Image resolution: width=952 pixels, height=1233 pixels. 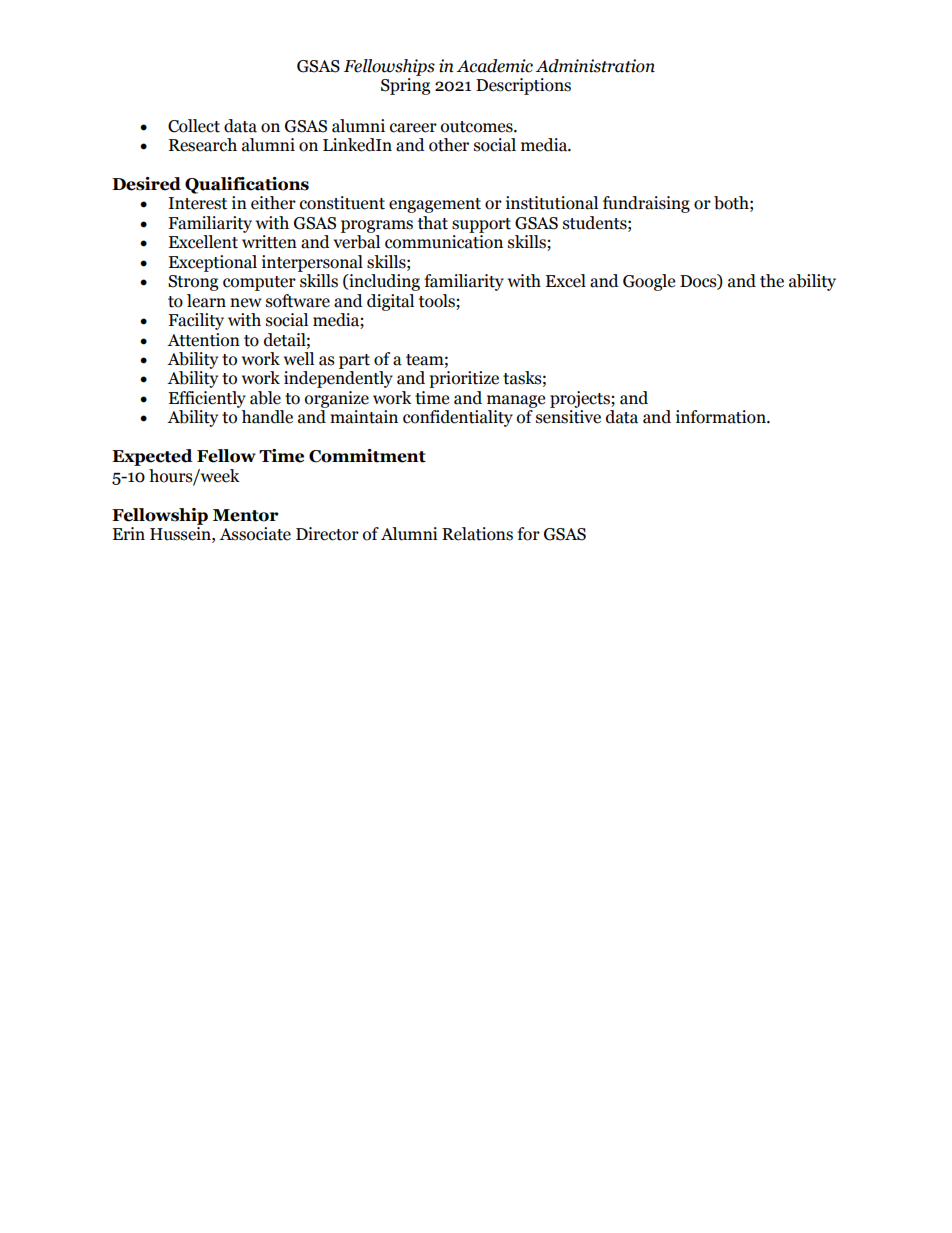 What do you see at coordinates (206, 301) in the screenshot?
I see `learn` at bounding box center [206, 301].
